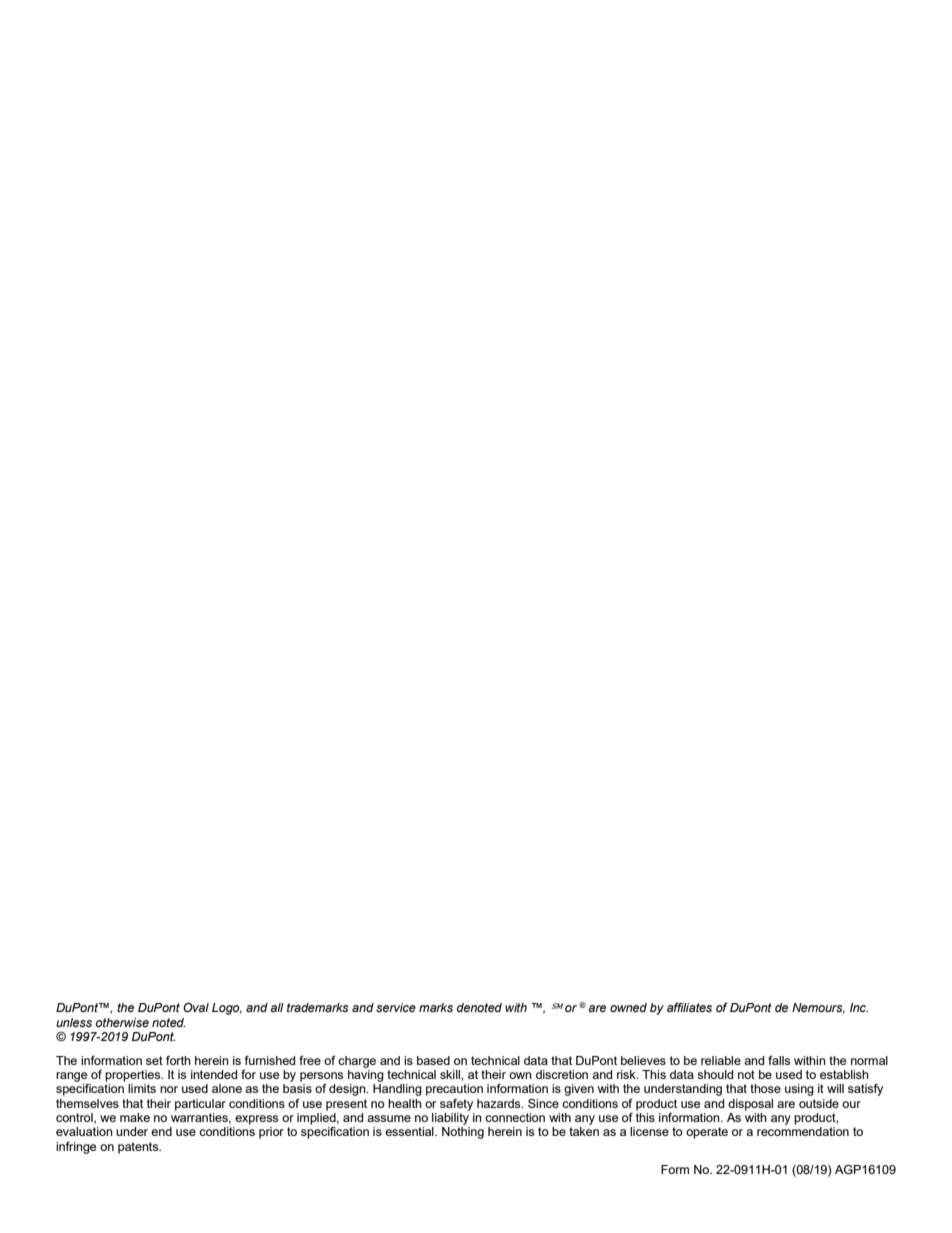  I want to click on patents, so click(139, 1148).
